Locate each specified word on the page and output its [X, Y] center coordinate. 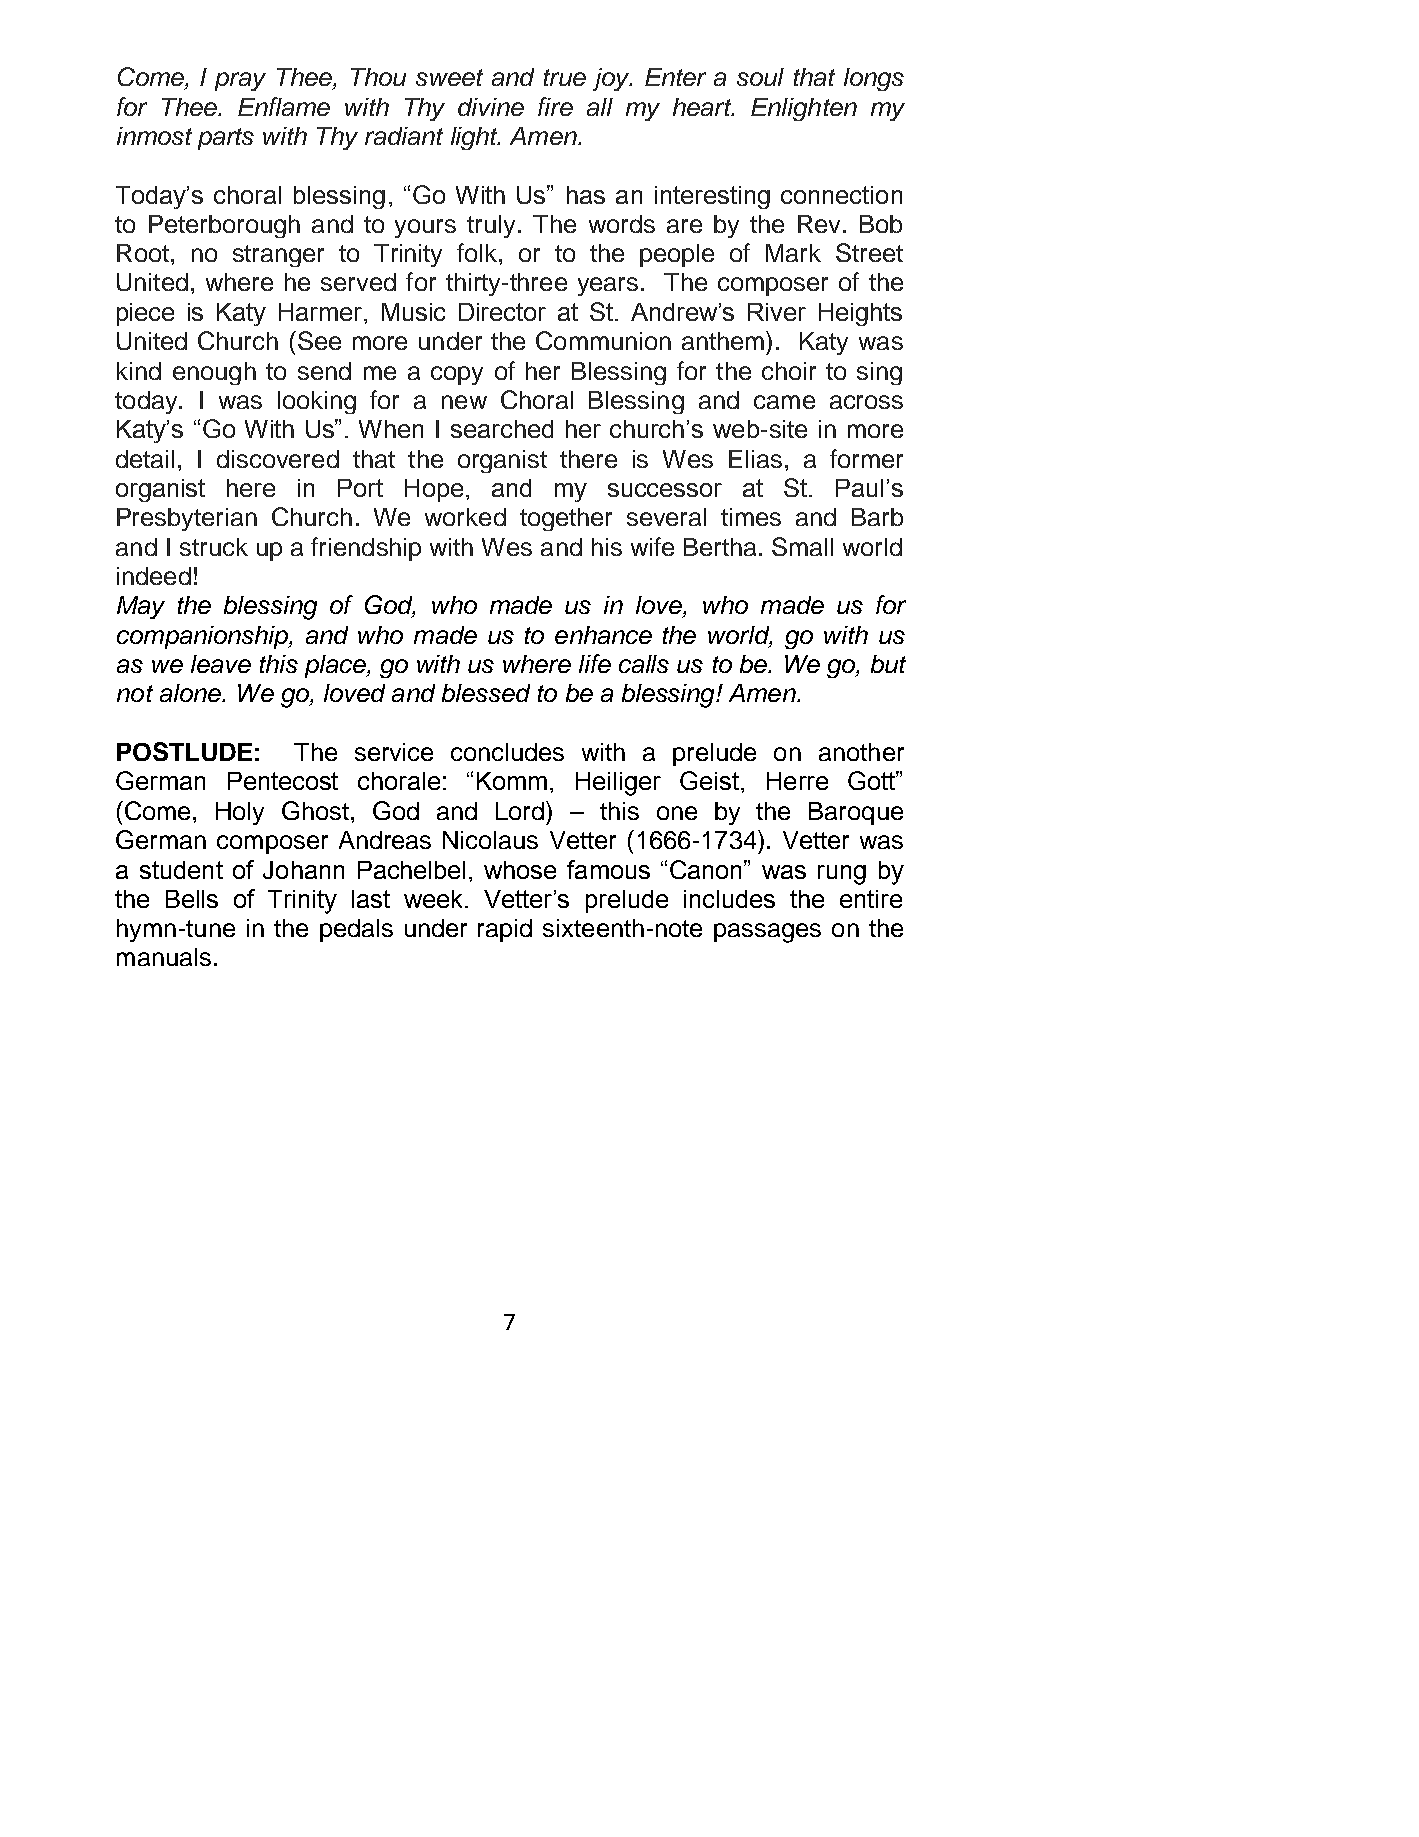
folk [478, 252]
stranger [278, 256]
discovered [278, 459]
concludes [507, 752]
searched [502, 429]
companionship [203, 637]
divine [491, 107]
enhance [603, 635]
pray [240, 81]
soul [760, 77]
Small [802, 546]
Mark [793, 253]
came [784, 402]
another [861, 752]
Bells [192, 899]
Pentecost [283, 781]
